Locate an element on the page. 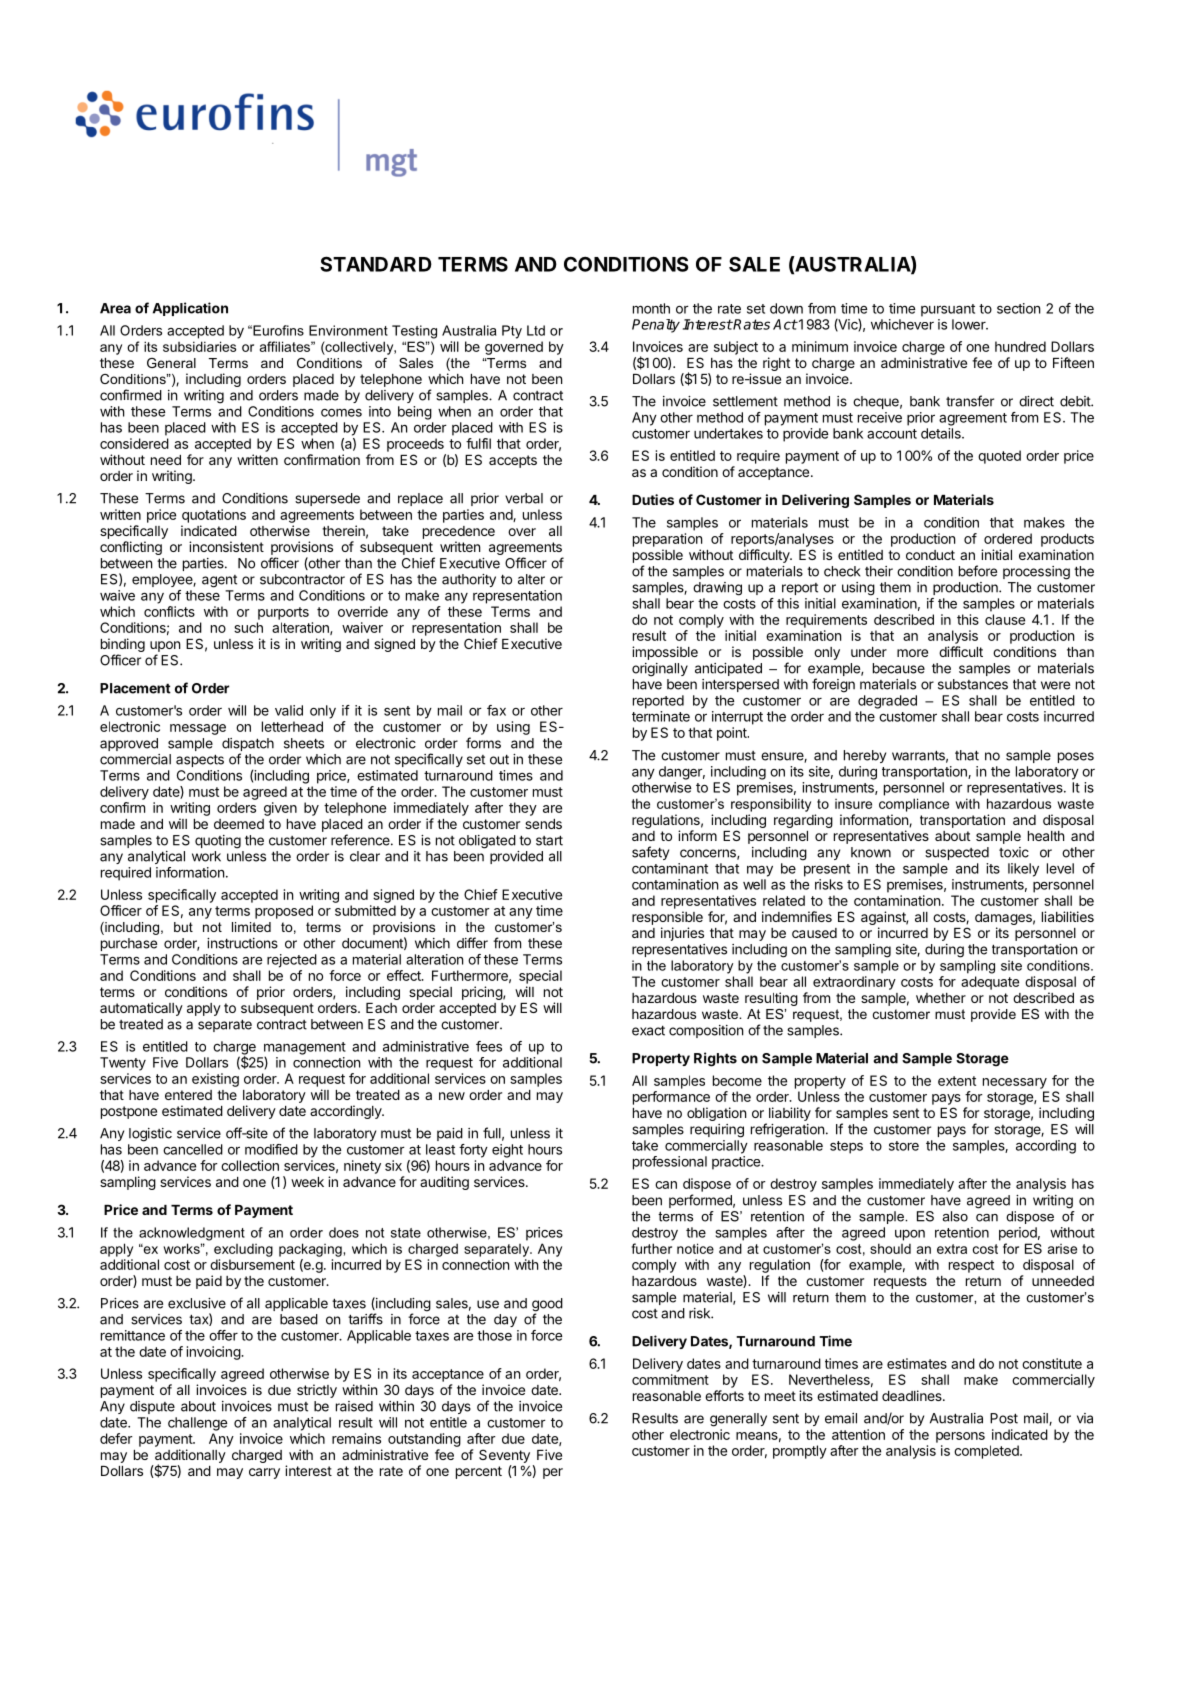 This image has width=1197, height=1692. store is located at coordinates (904, 1146).
